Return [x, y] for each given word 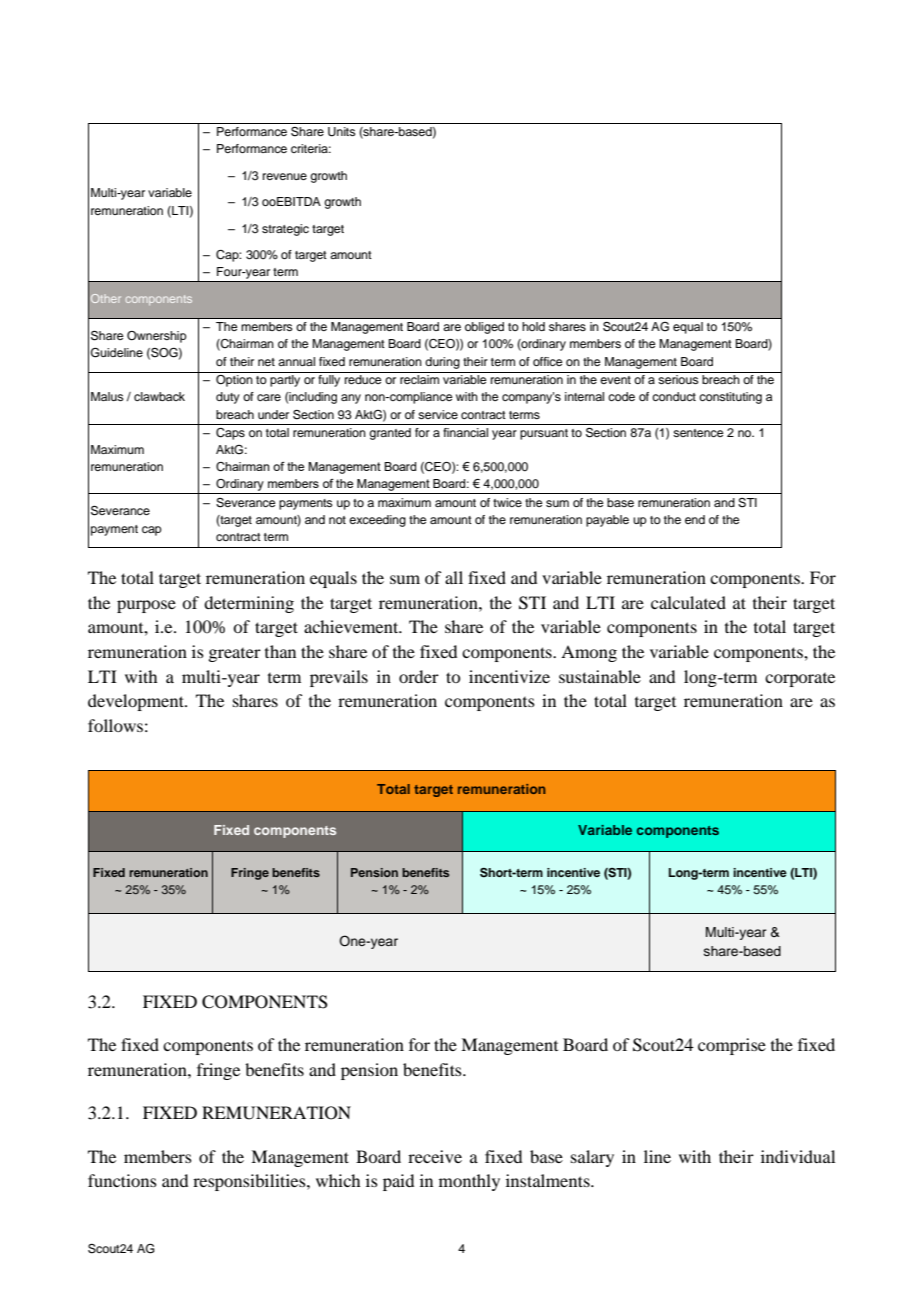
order [419, 676]
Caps [230, 434]
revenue [285, 176]
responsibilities [250, 1182]
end [695, 519]
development [137, 702]
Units [342, 132]
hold [533, 326]
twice [507, 502]
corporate [800, 680]
